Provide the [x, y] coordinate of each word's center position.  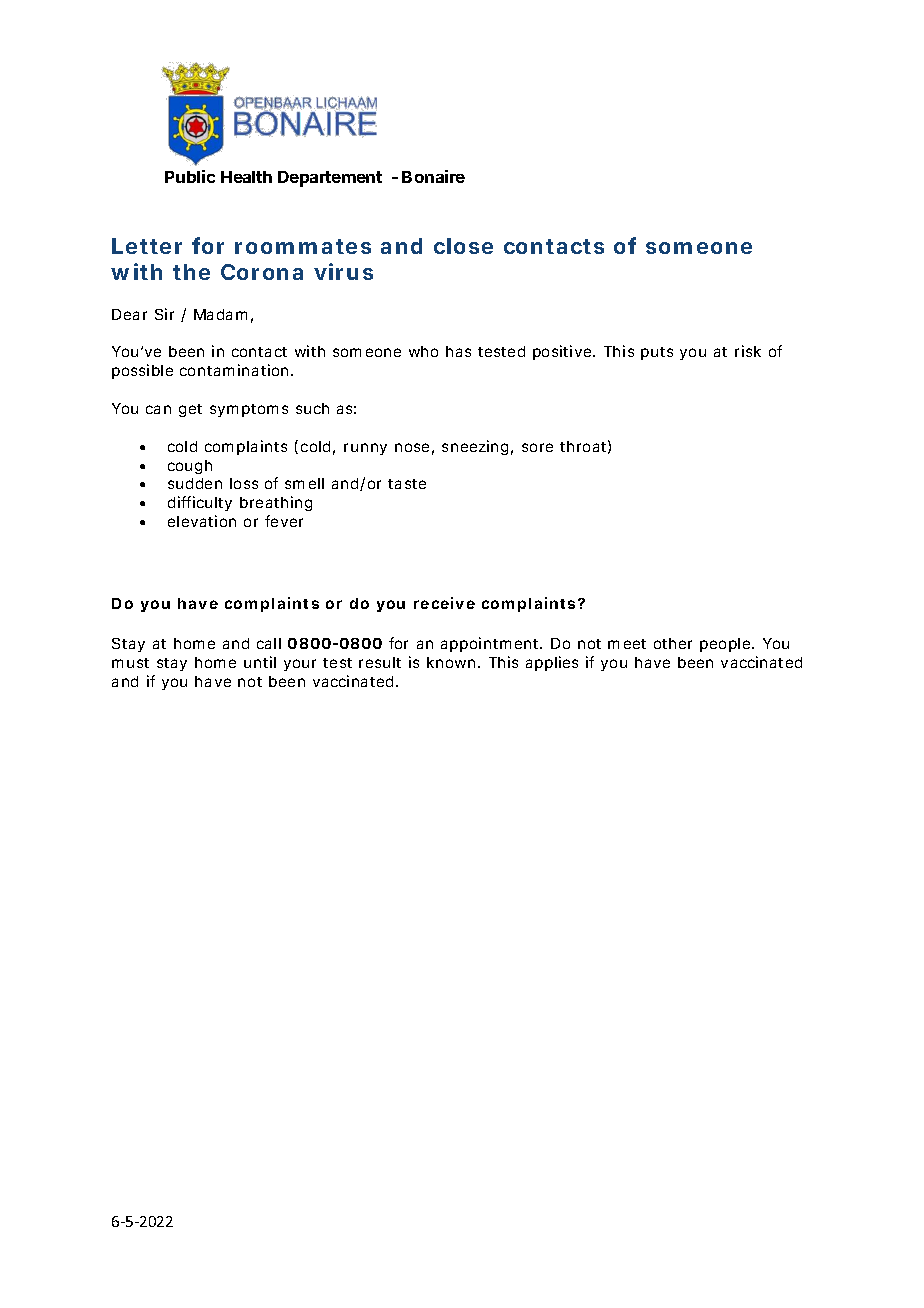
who [423, 351]
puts [657, 353]
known [451, 662]
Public [190, 176]
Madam [220, 314]
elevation [202, 521]
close [463, 246]
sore [537, 447]
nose [412, 447]
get [190, 410]
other [673, 643]
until [260, 662]
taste [407, 484]
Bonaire [433, 176]
